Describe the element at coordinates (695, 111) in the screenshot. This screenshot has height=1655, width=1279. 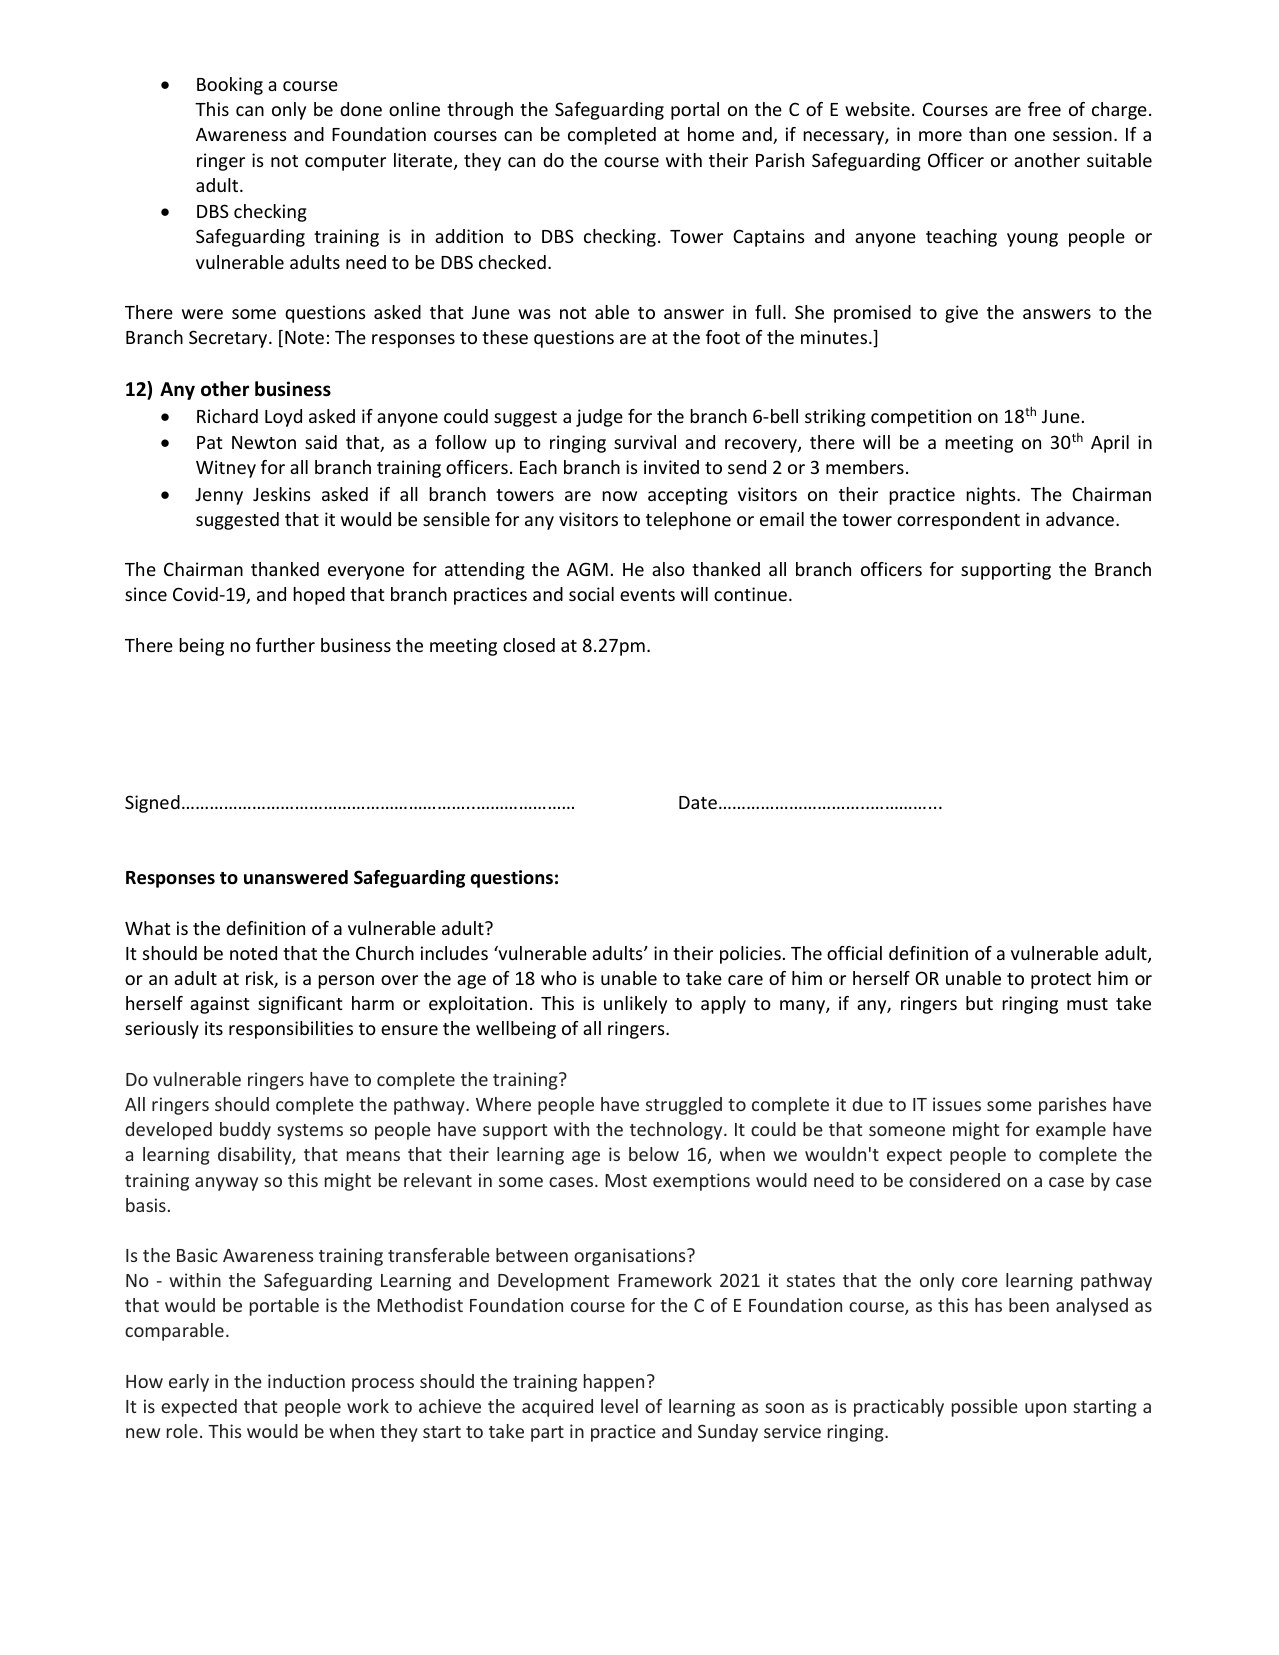
I see `portal` at that location.
